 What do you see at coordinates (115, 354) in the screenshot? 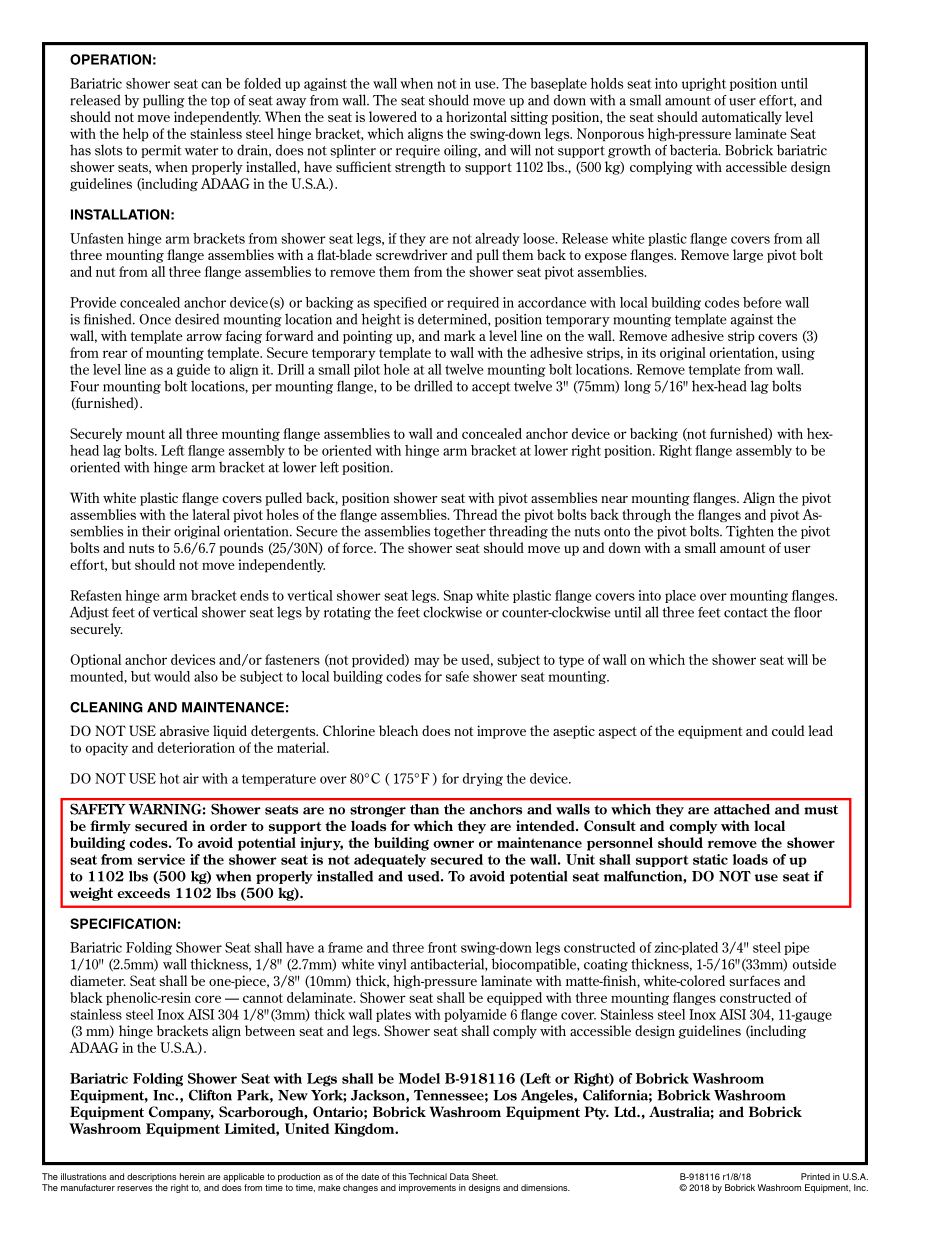
I see `rear` at bounding box center [115, 354].
